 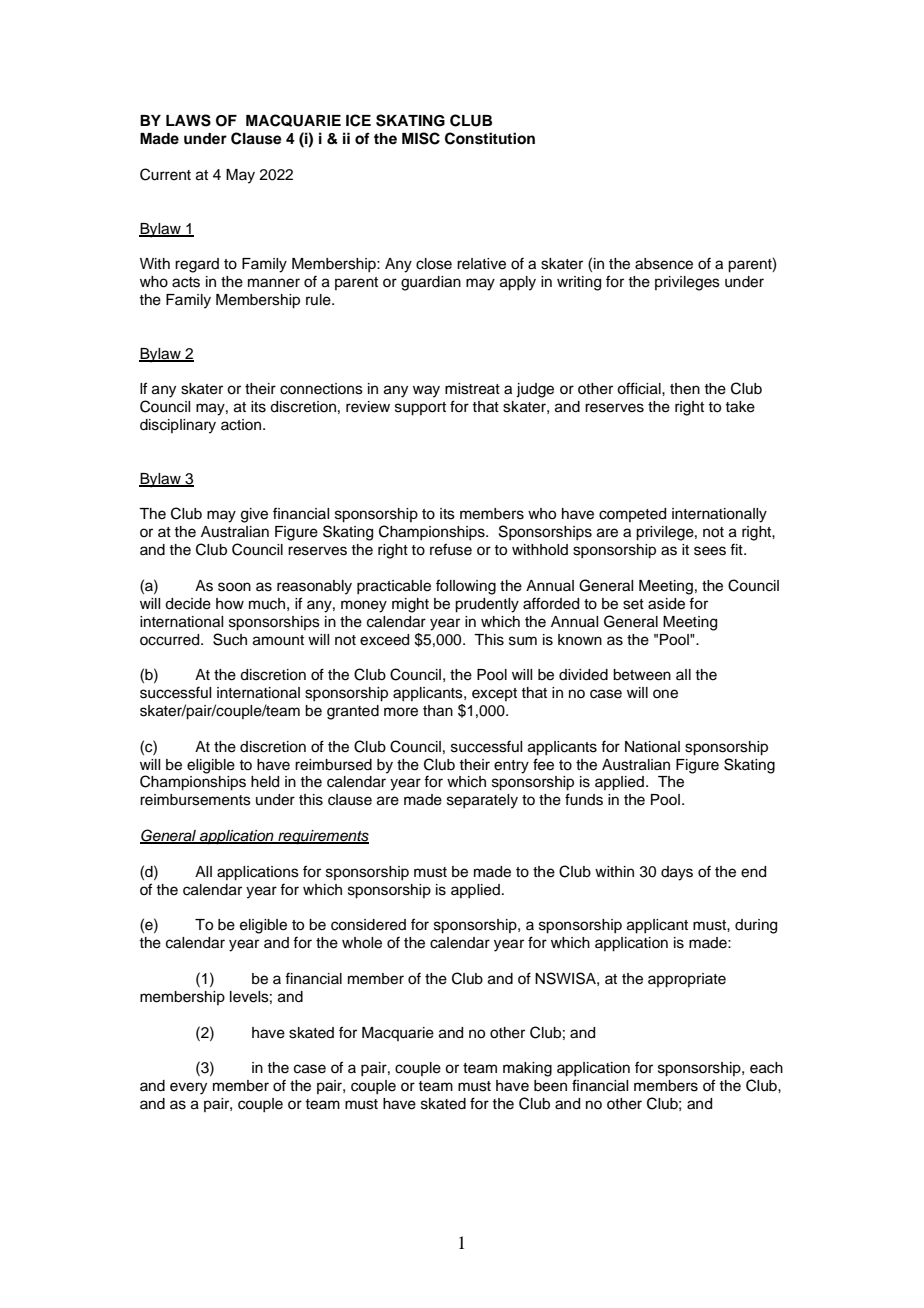 What do you see at coordinates (666, 604) in the screenshot?
I see `aside` at bounding box center [666, 604].
